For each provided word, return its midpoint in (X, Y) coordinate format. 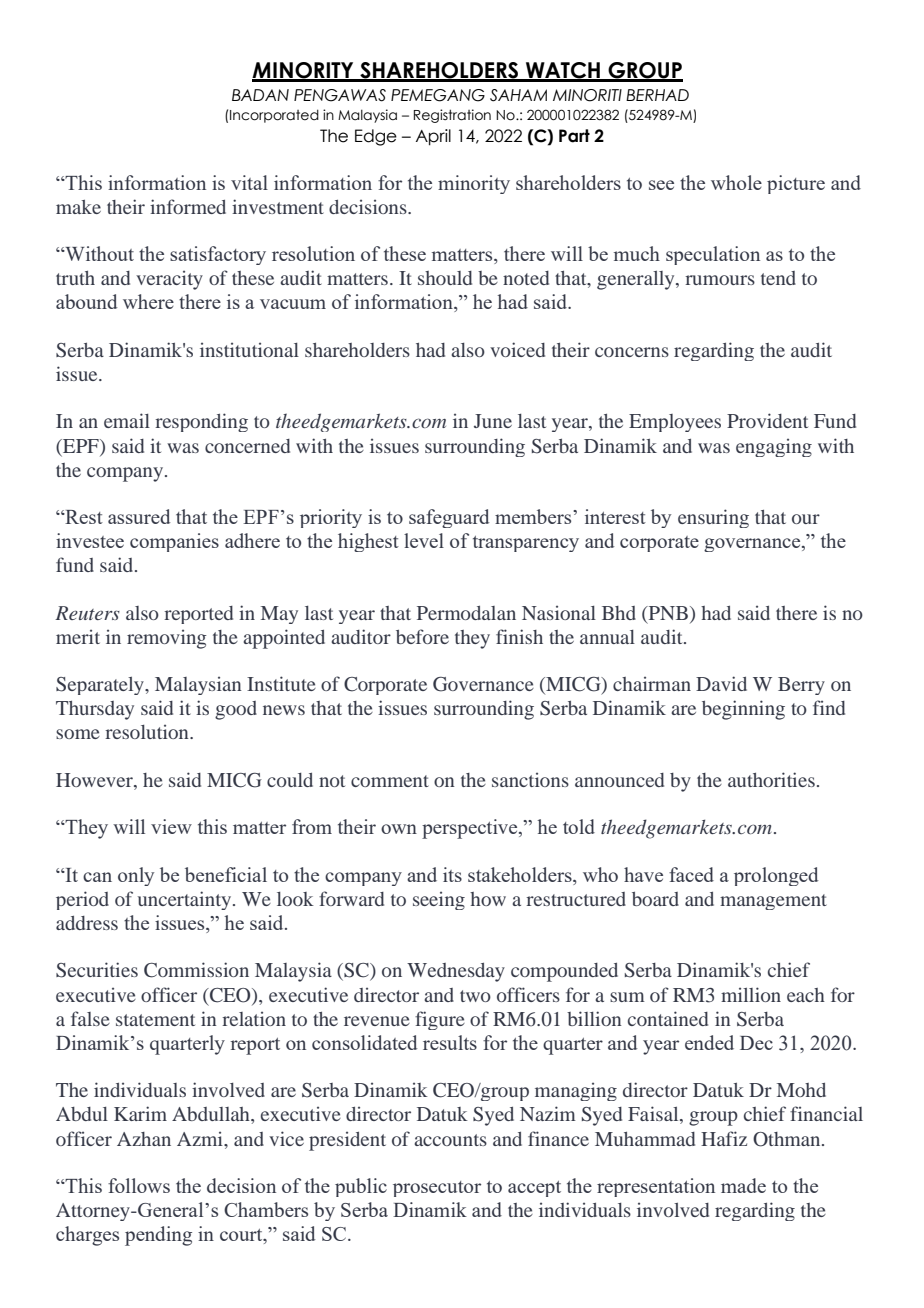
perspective (471, 829)
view (171, 826)
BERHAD (657, 95)
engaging (774, 447)
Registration (452, 116)
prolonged (776, 876)
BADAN (260, 95)
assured (139, 516)
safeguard (449, 518)
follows (139, 1185)
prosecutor (437, 1189)
